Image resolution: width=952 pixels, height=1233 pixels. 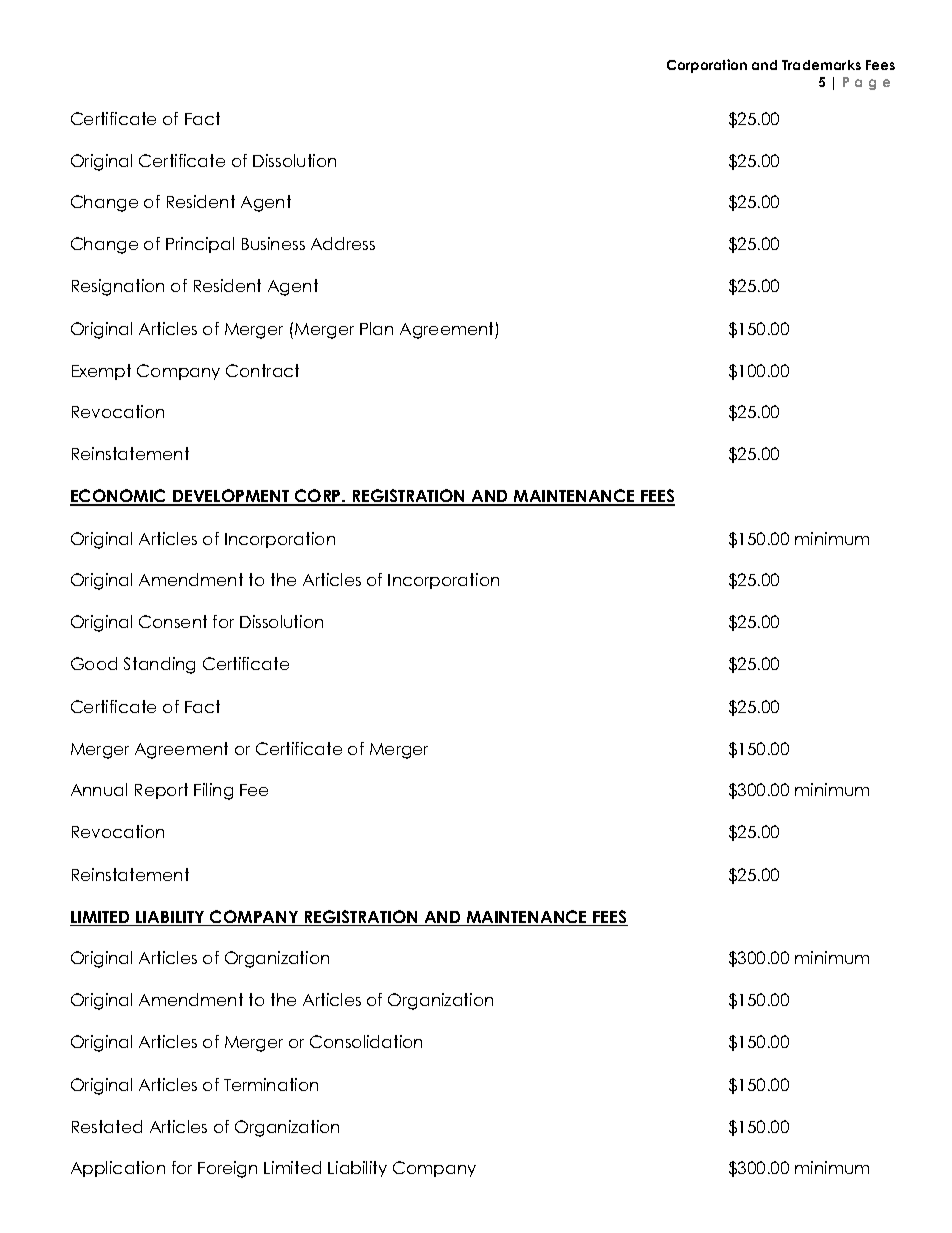 I want to click on Plan, so click(x=376, y=328).
